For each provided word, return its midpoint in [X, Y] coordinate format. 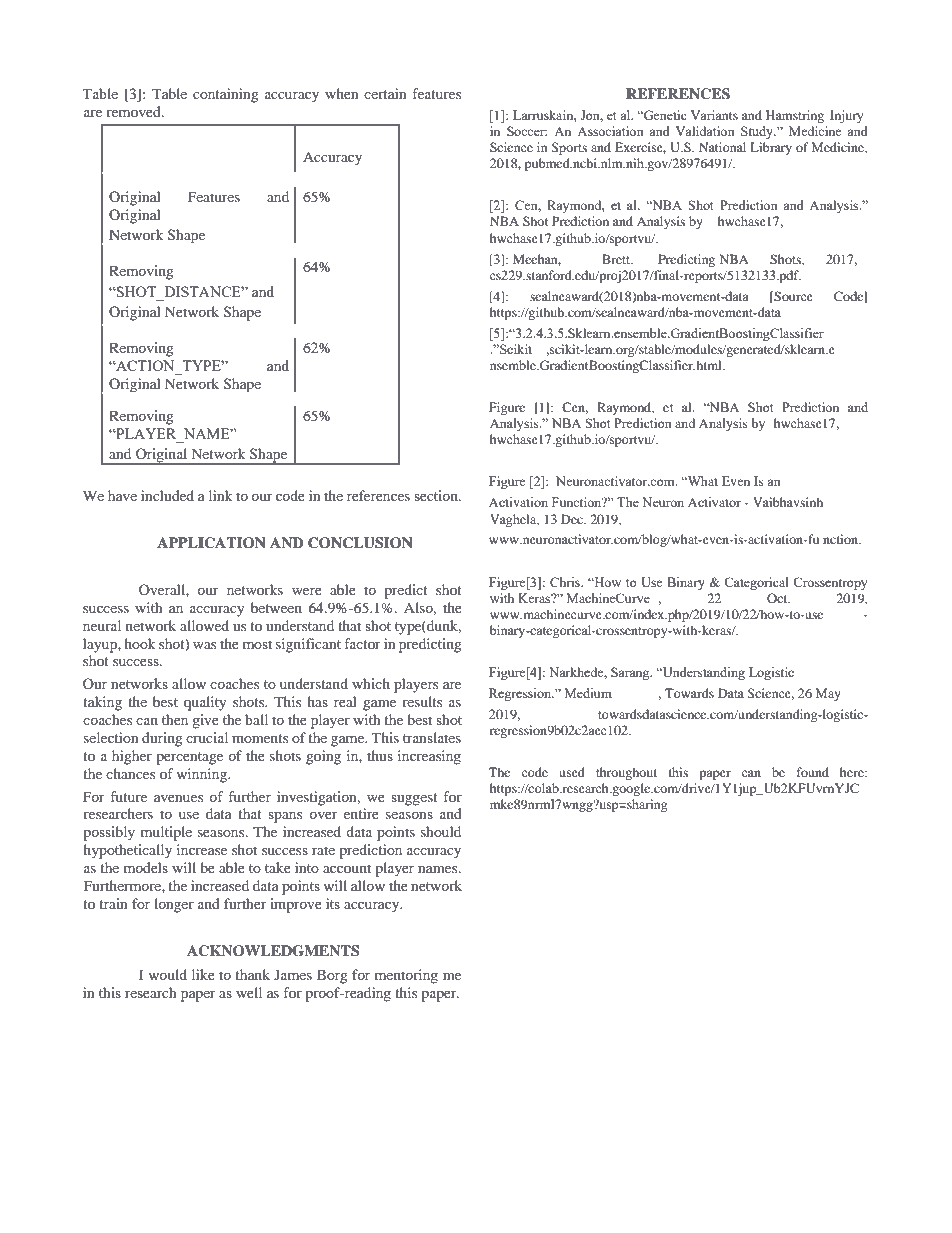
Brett [617, 259]
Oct [778, 598]
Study [758, 132]
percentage [189, 758]
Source [792, 297]
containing [226, 95]
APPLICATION [211, 543]
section [437, 495]
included [167, 495]
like [203, 974]
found [813, 772]
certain [385, 93]
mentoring [406, 976]
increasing [429, 757]
